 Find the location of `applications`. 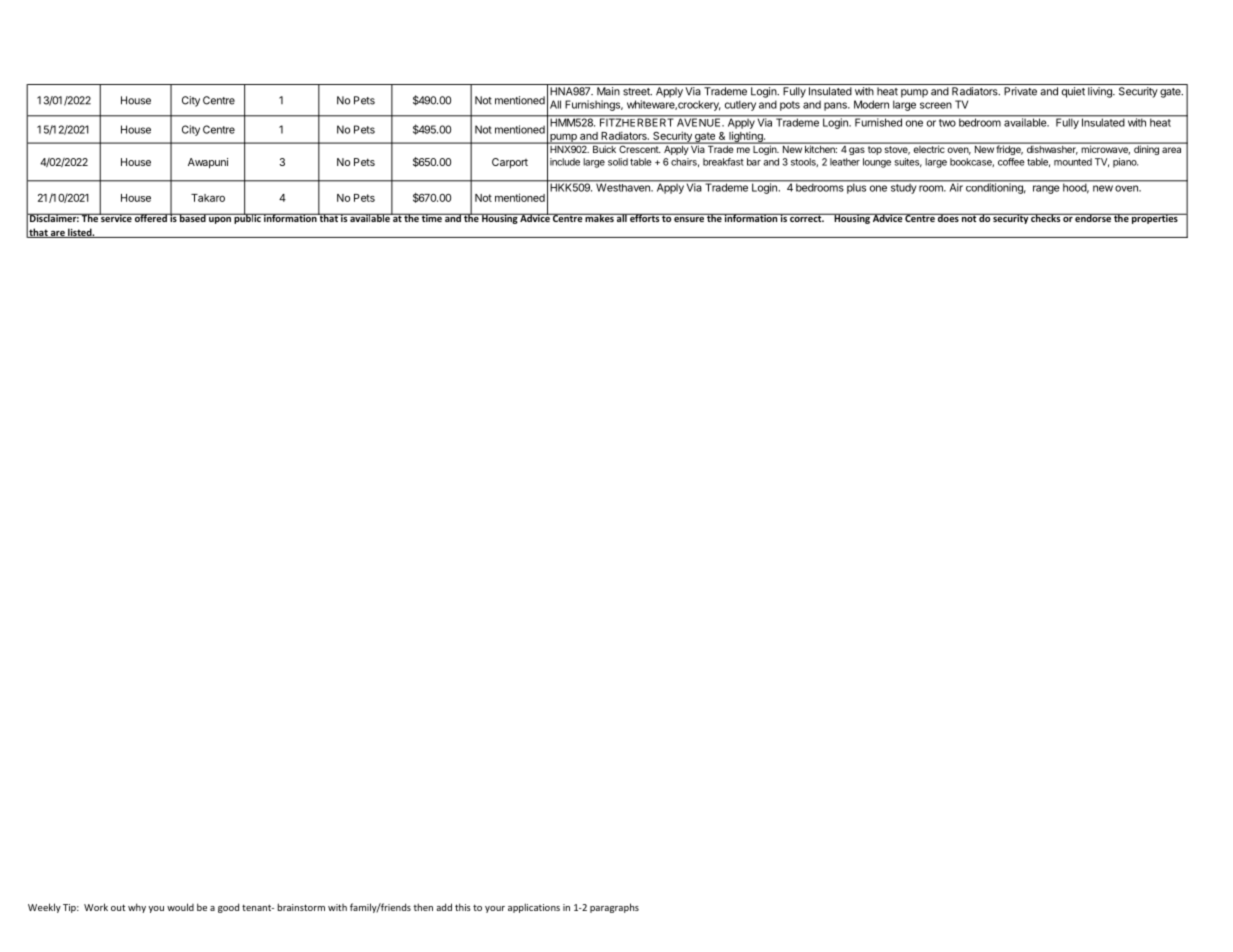

applications is located at coordinates (534, 908).
